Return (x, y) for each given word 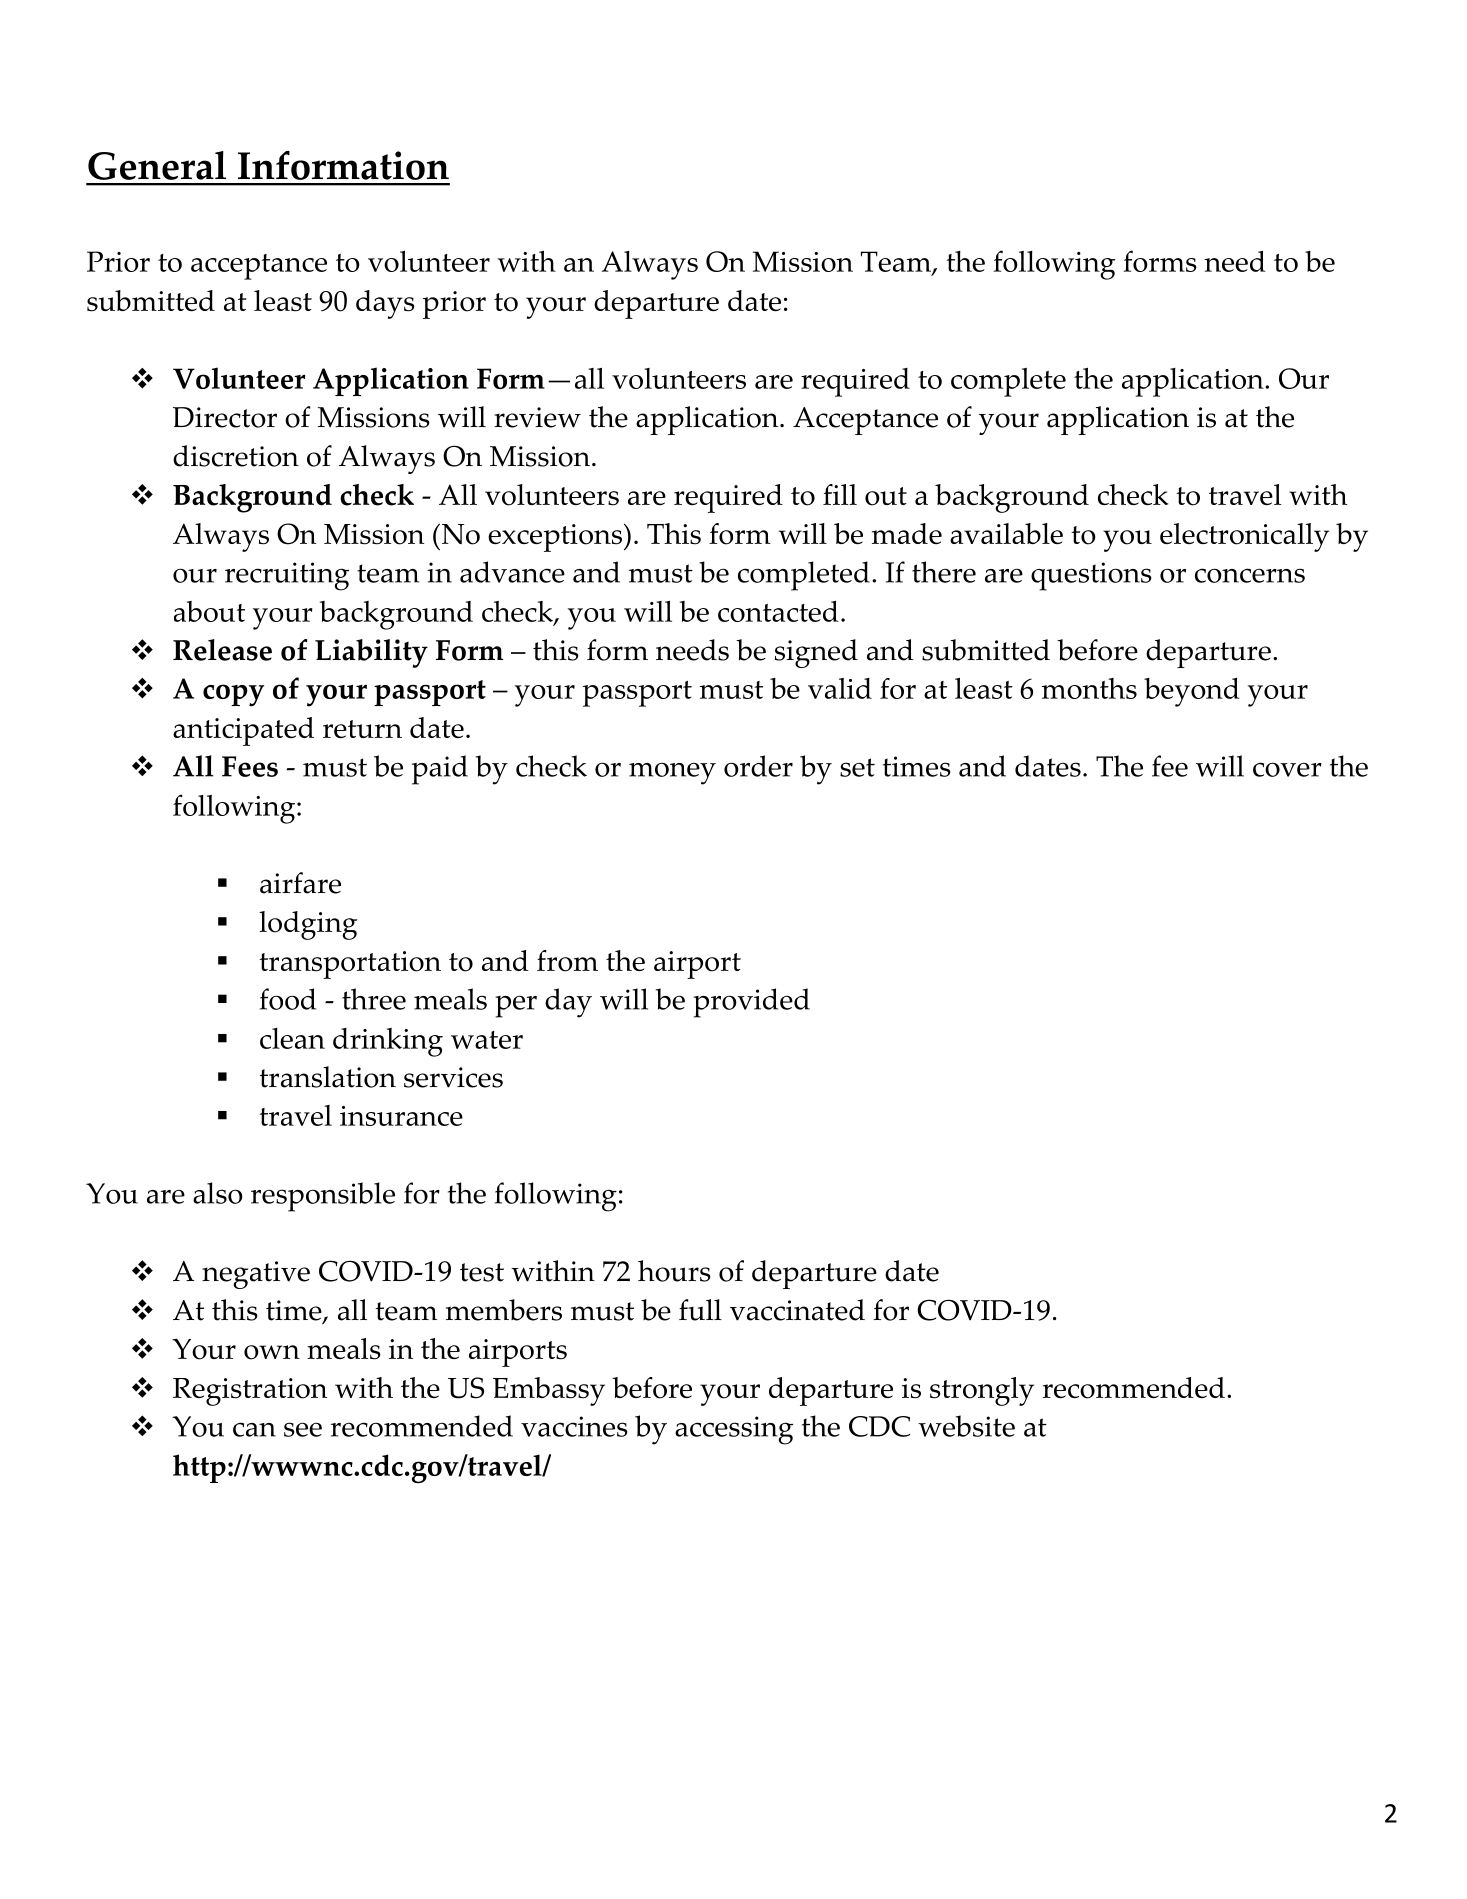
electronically (1244, 537)
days (385, 304)
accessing (734, 1430)
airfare (300, 883)
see (303, 1429)
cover (1287, 769)
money (672, 774)
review (537, 417)
